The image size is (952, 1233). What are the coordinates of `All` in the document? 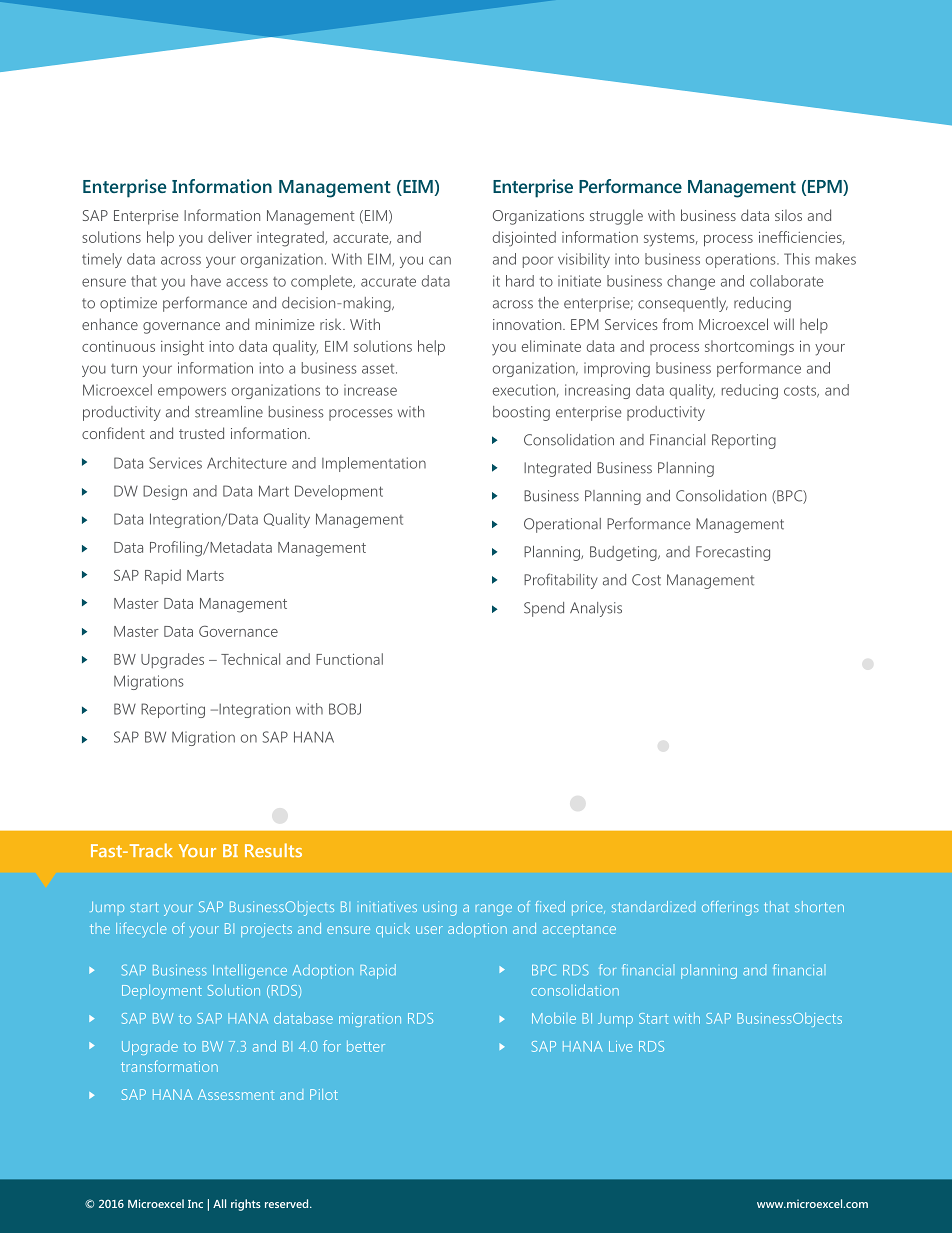 It's located at (219, 1203).
